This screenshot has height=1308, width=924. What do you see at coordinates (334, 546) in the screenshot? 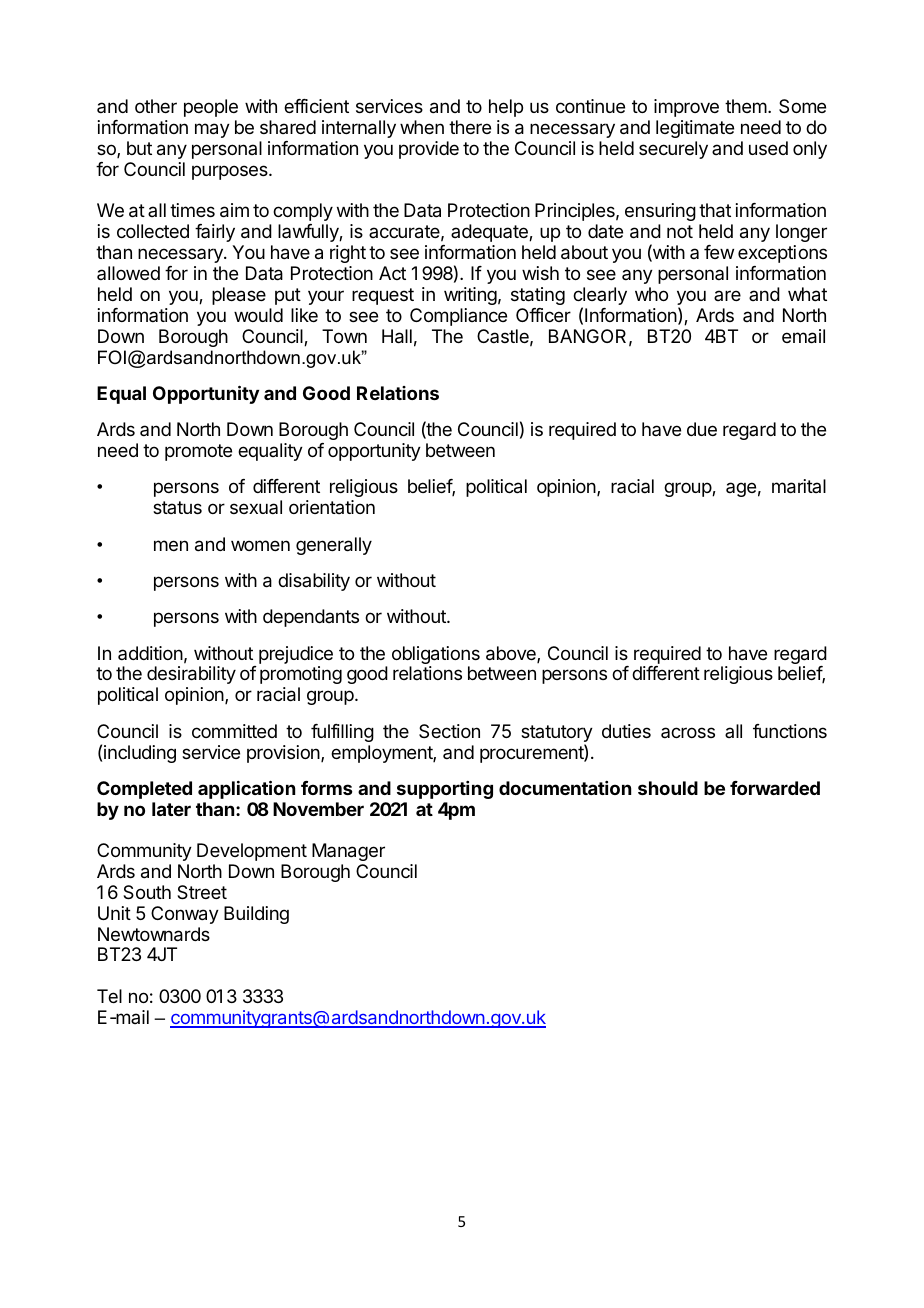
I see `generally` at bounding box center [334, 546].
